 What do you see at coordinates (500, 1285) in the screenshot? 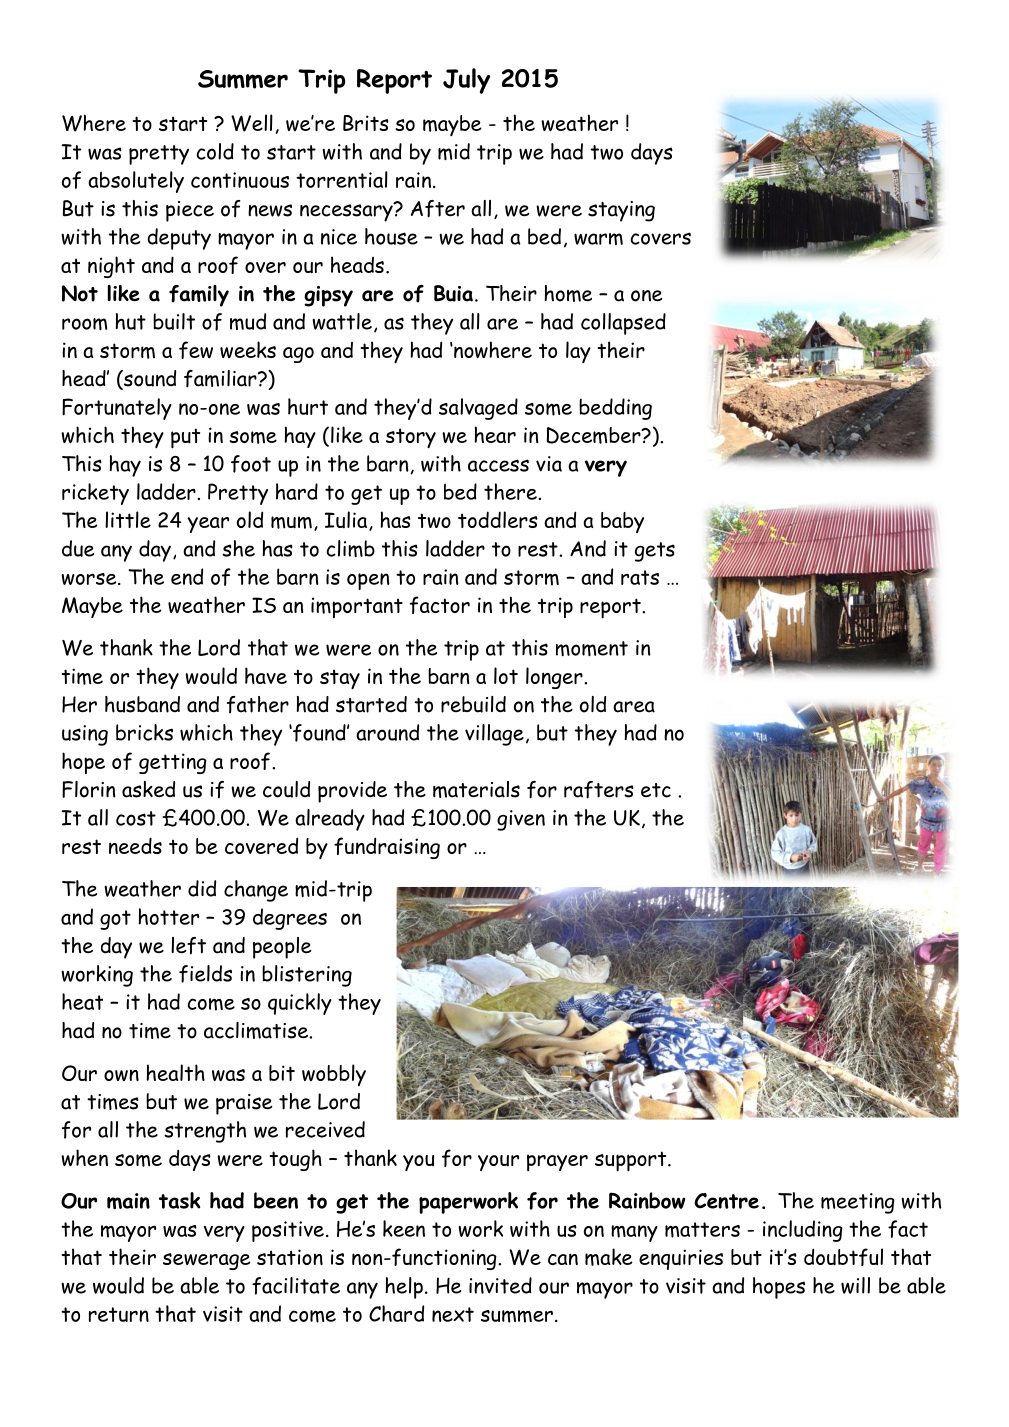
I see `invited` at bounding box center [500, 1285].
